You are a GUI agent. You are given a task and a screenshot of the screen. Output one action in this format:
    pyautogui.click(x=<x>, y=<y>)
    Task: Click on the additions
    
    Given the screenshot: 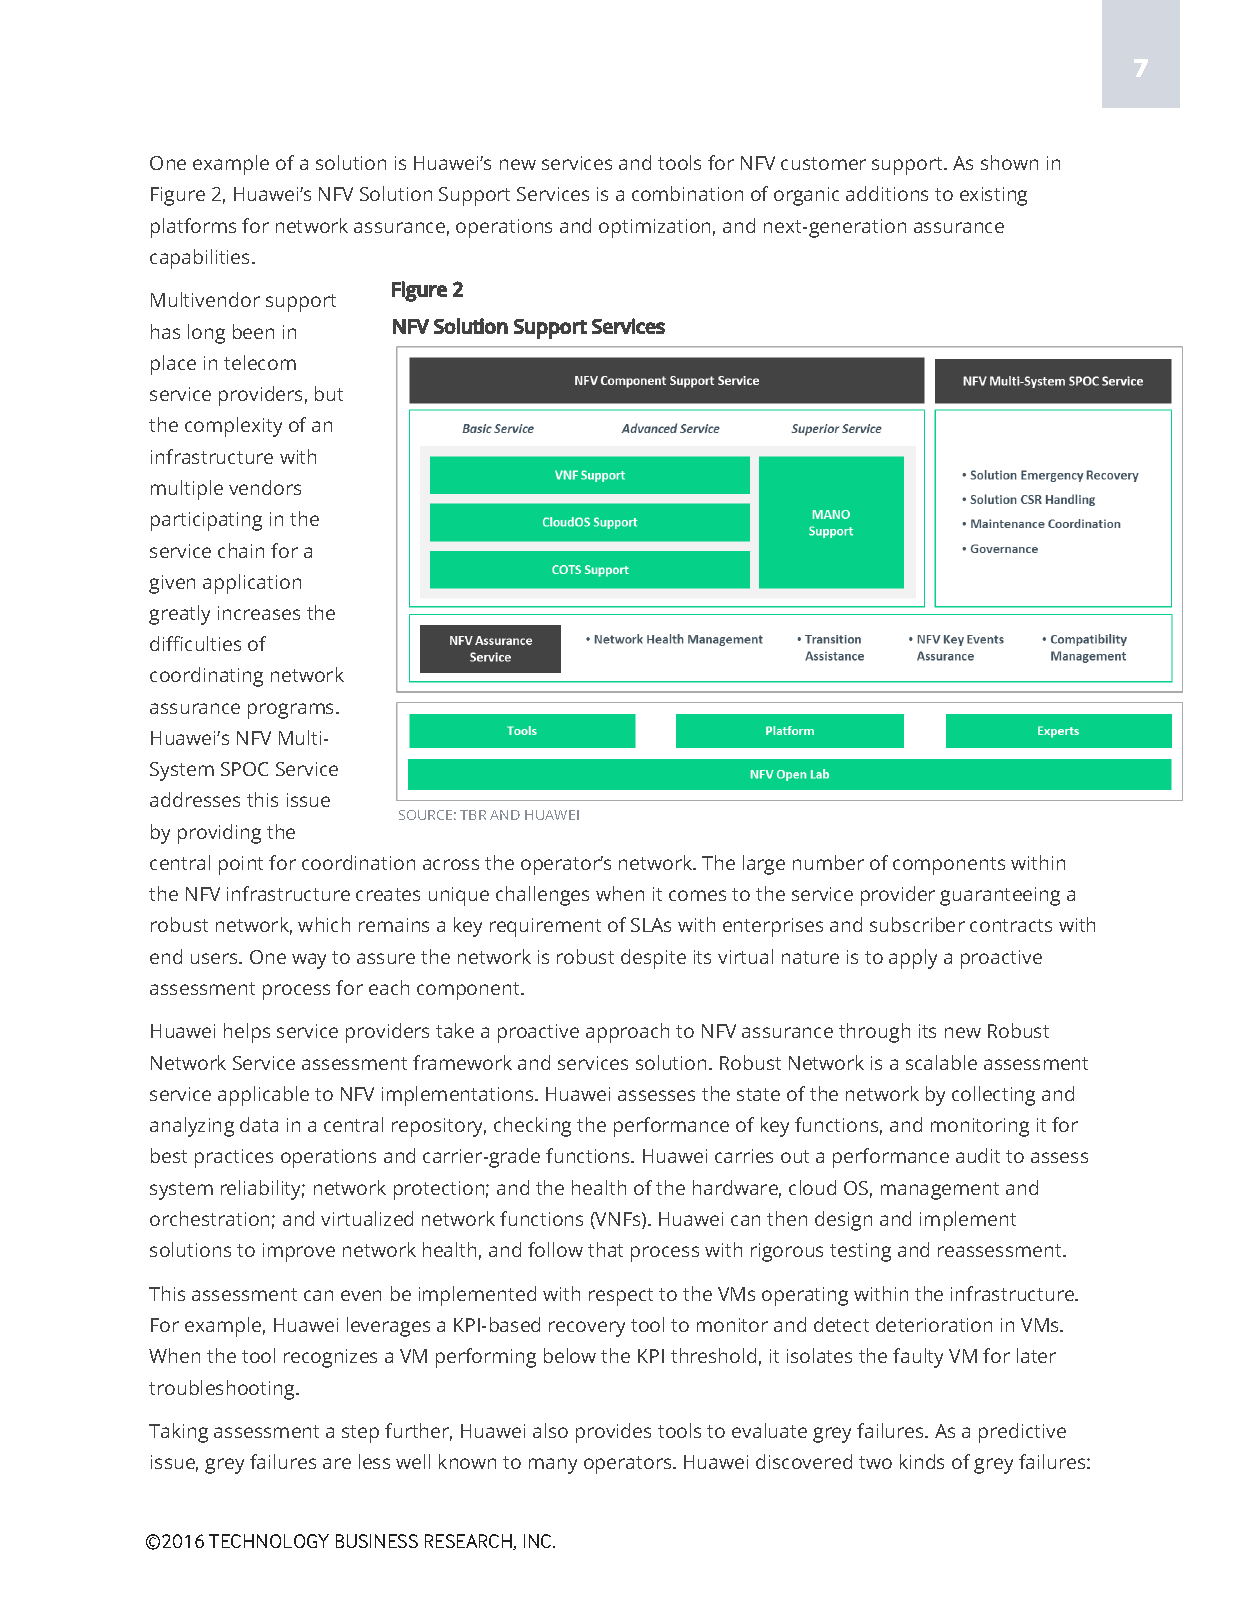 What is the action you would take?
    pyautogui.click(x=887, y=193)
